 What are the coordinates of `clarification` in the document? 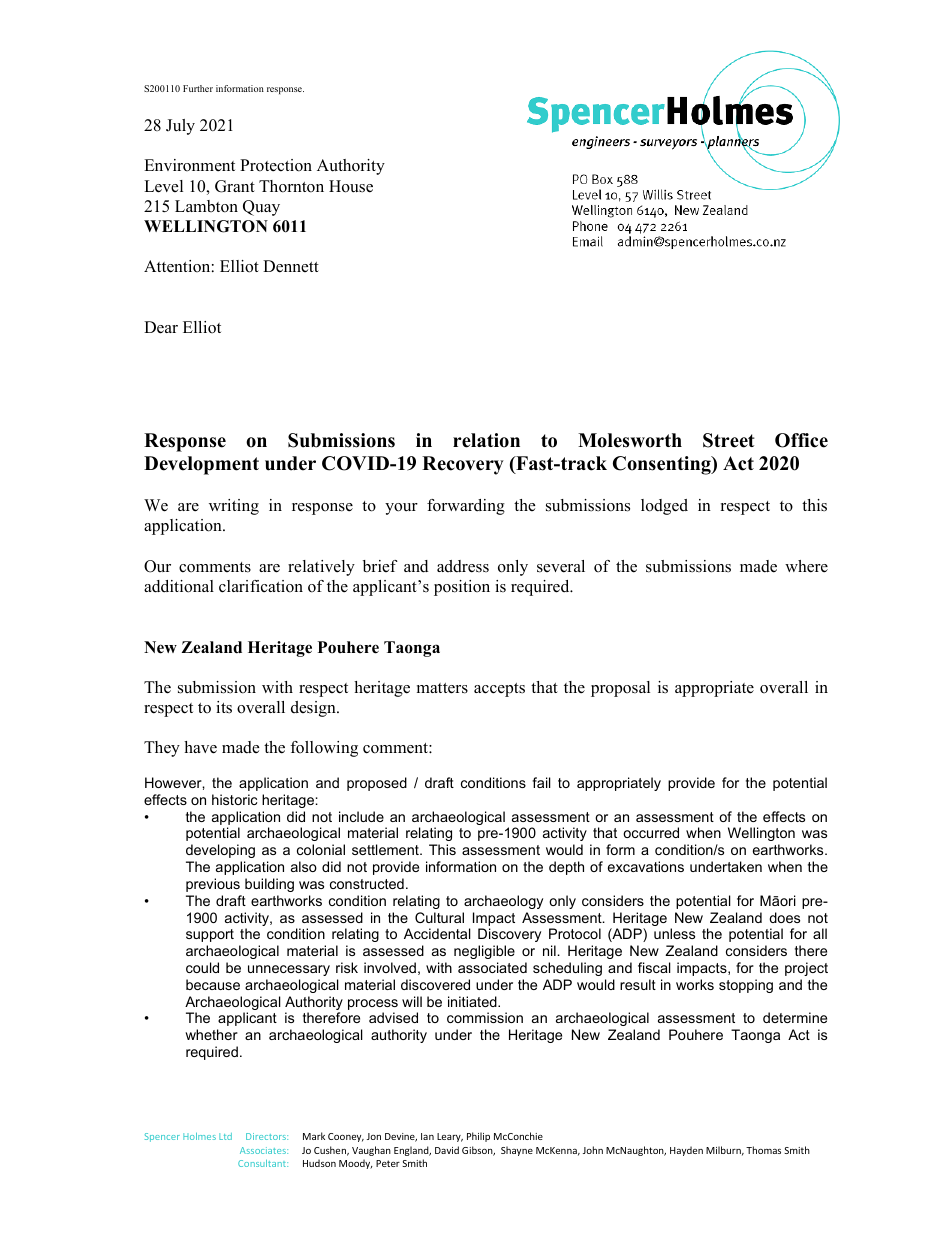 It's located at (261, 586).
